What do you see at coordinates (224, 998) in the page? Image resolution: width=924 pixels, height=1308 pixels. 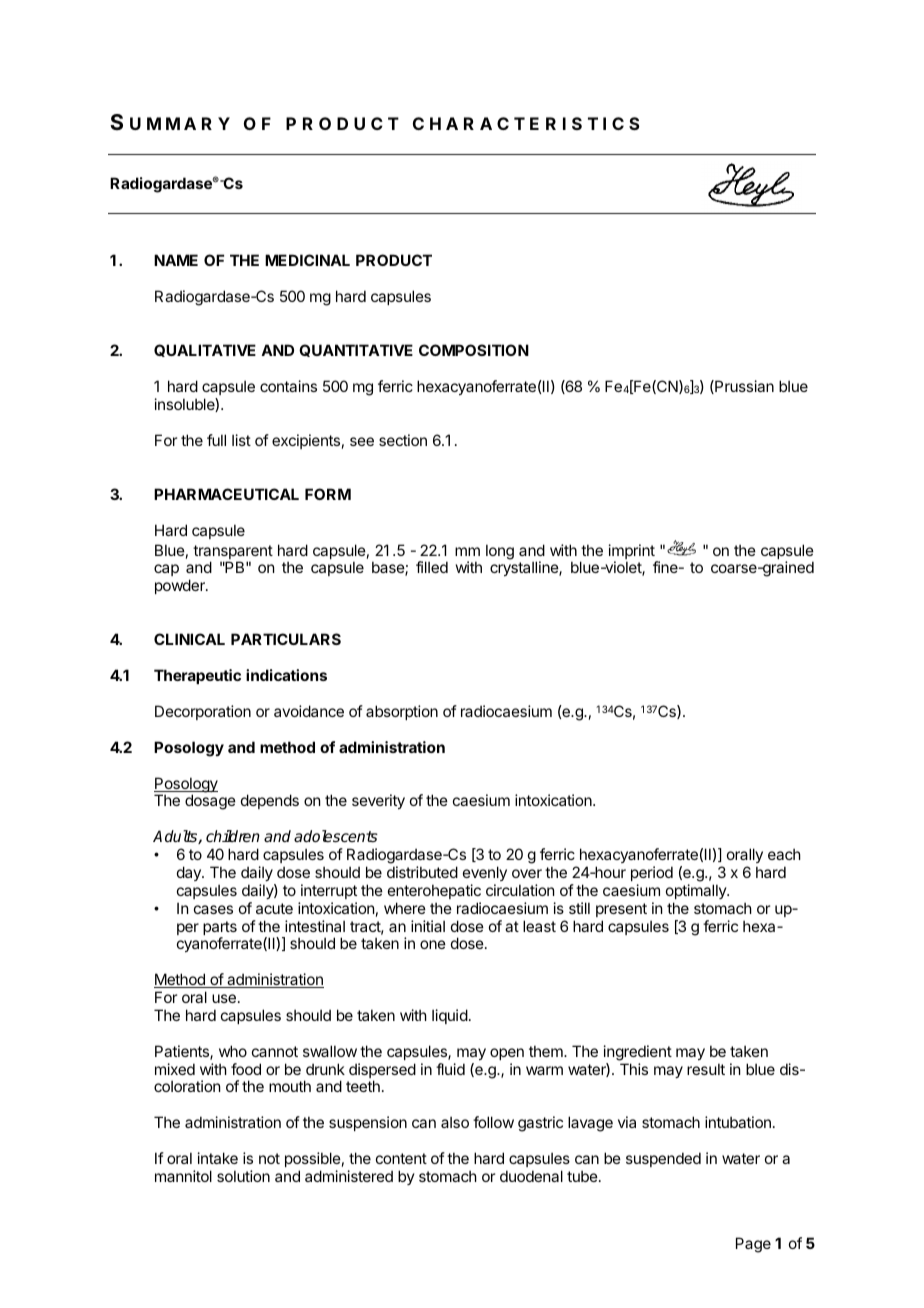 I see `use` at bounding box center [224, 998].
